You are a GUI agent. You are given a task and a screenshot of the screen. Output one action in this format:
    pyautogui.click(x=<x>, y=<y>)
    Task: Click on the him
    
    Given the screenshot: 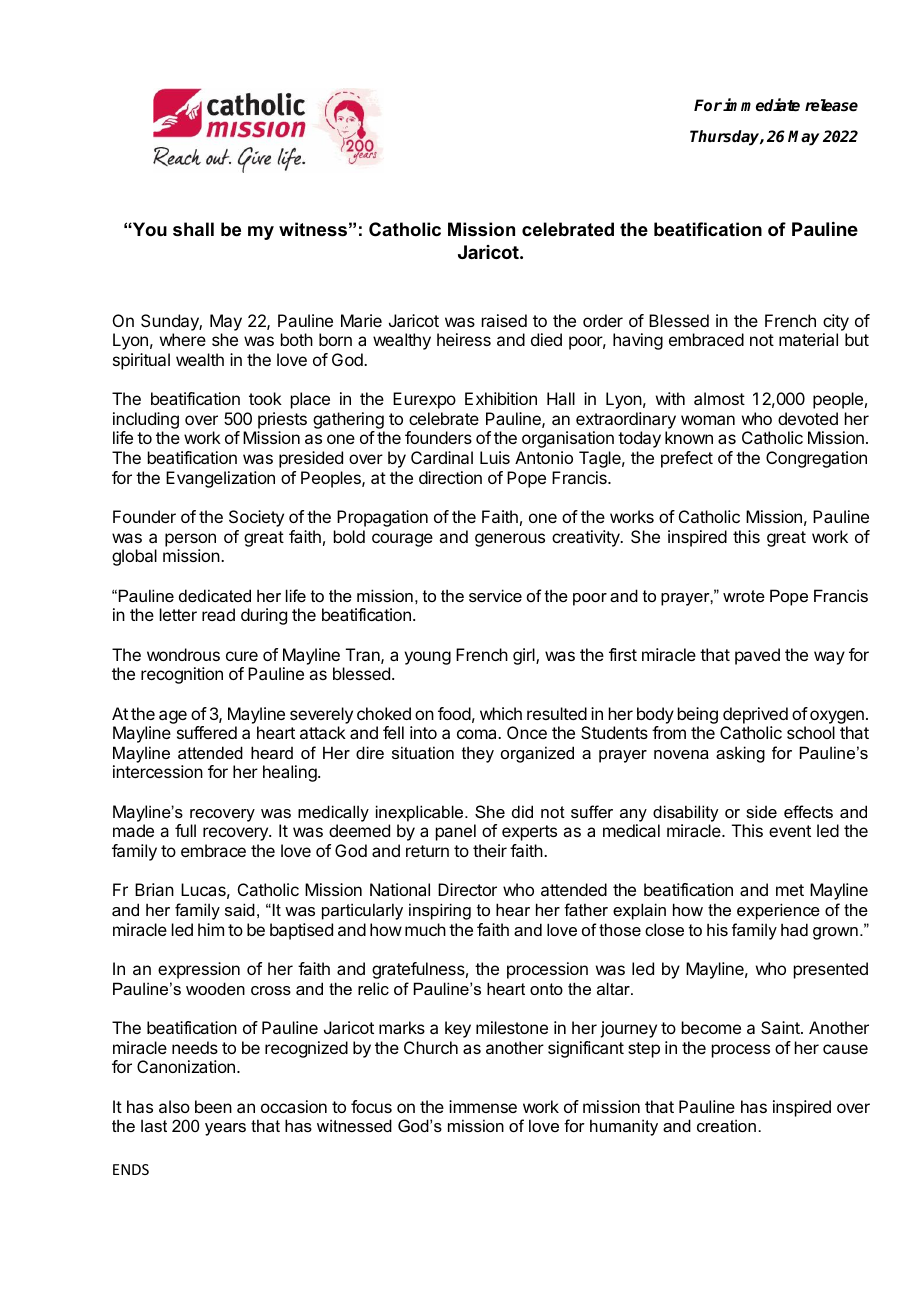 What is the action you would take?
    pyautogui.click(x=211, y=929)
